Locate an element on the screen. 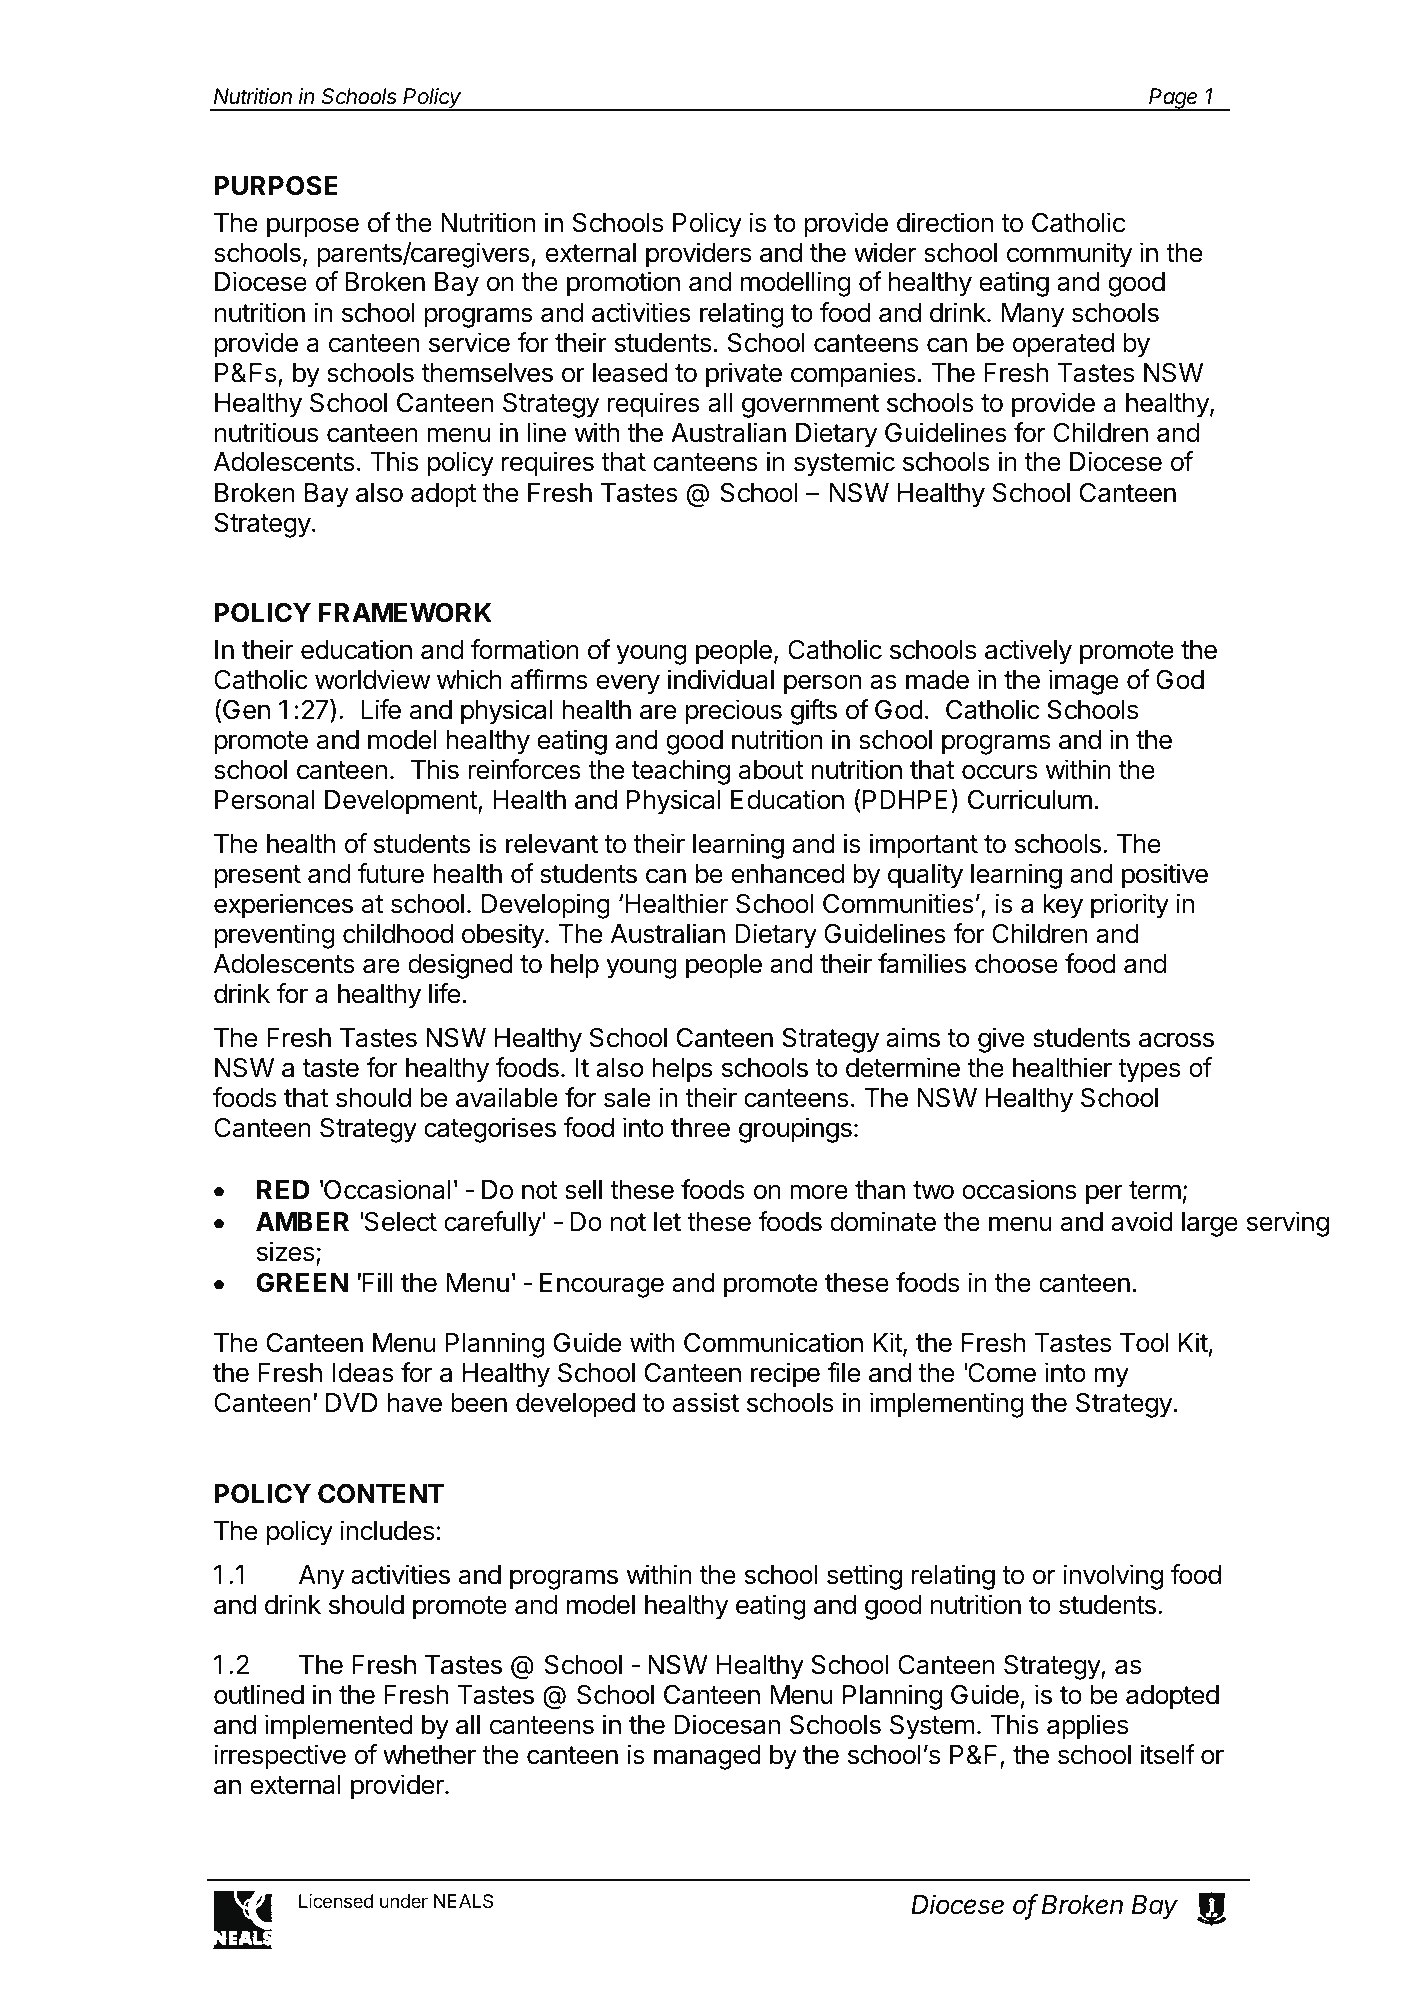 Image resolution: width=1411 pixels, height=1997 pixels. itself is located at coordinates (1168, 1754).
